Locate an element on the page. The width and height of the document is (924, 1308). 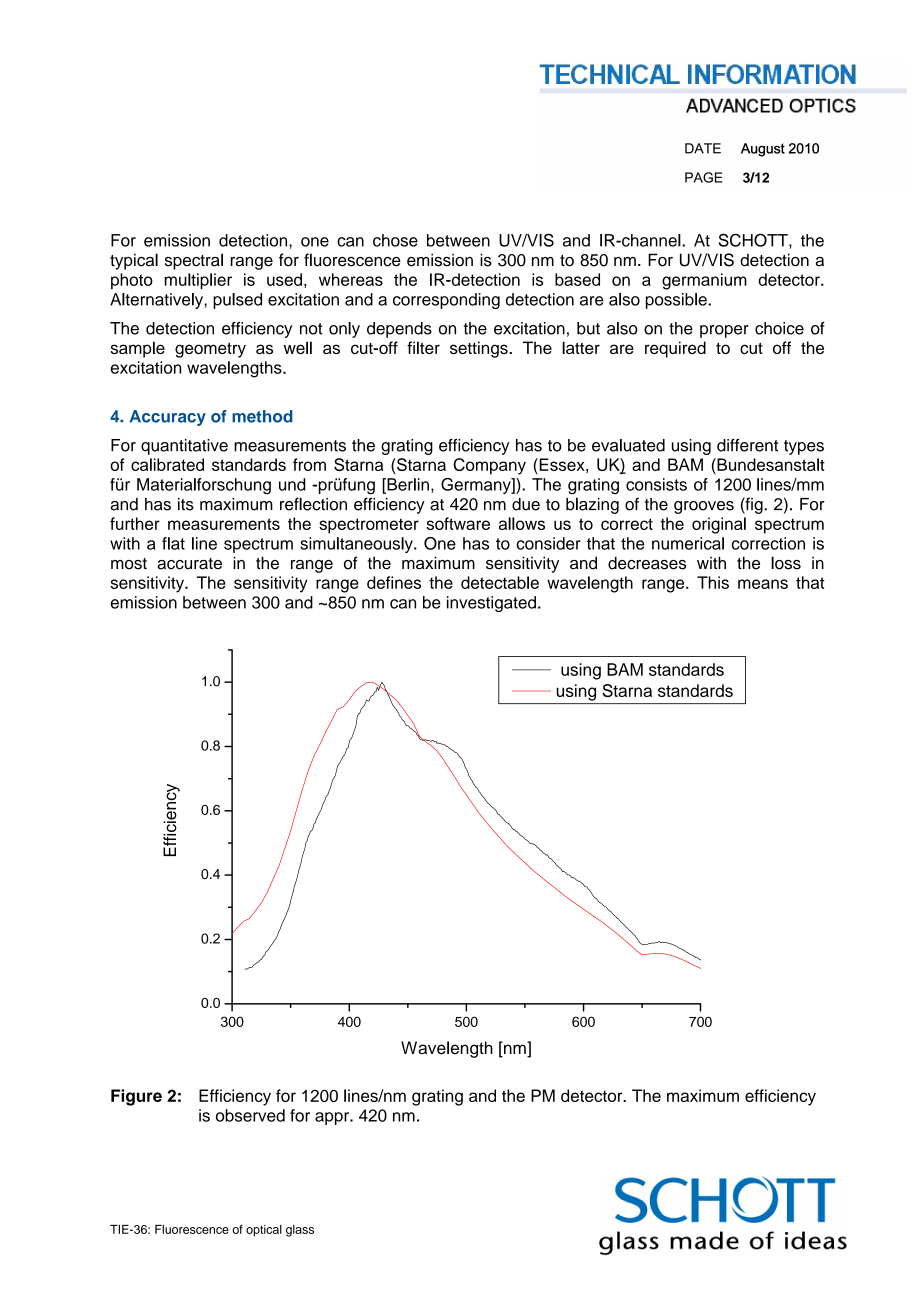
settings is located at coordinates (480, 349).
